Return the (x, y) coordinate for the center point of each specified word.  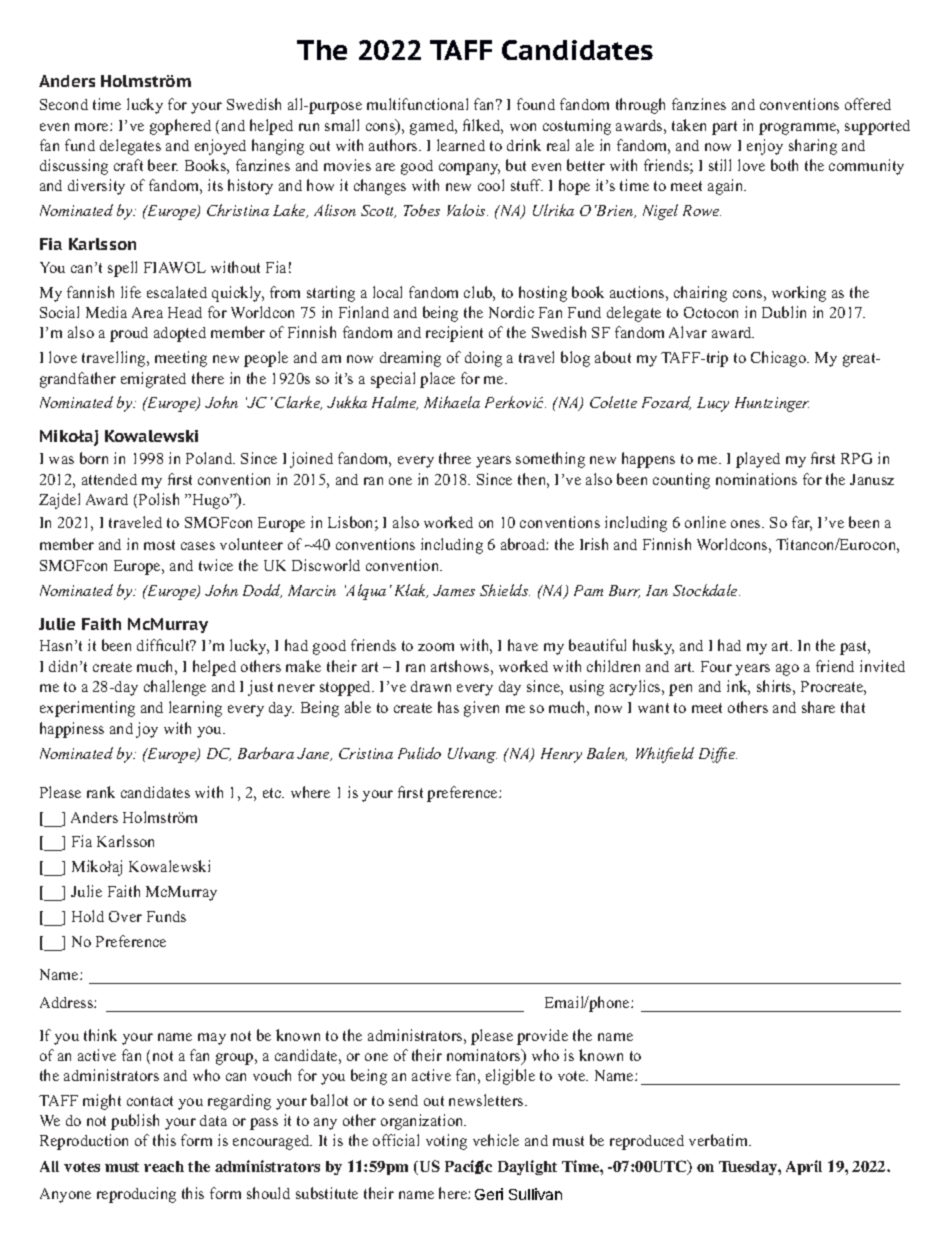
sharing (813, 147)
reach (164, 1166)
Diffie (718, 755)
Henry (561, 755)
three (455, 458)
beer (163, 165)
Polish (159, 499)
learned (461, 145)
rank (101, 792)
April (804, 1167)
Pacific (468, 1167)
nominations (756, 479)
